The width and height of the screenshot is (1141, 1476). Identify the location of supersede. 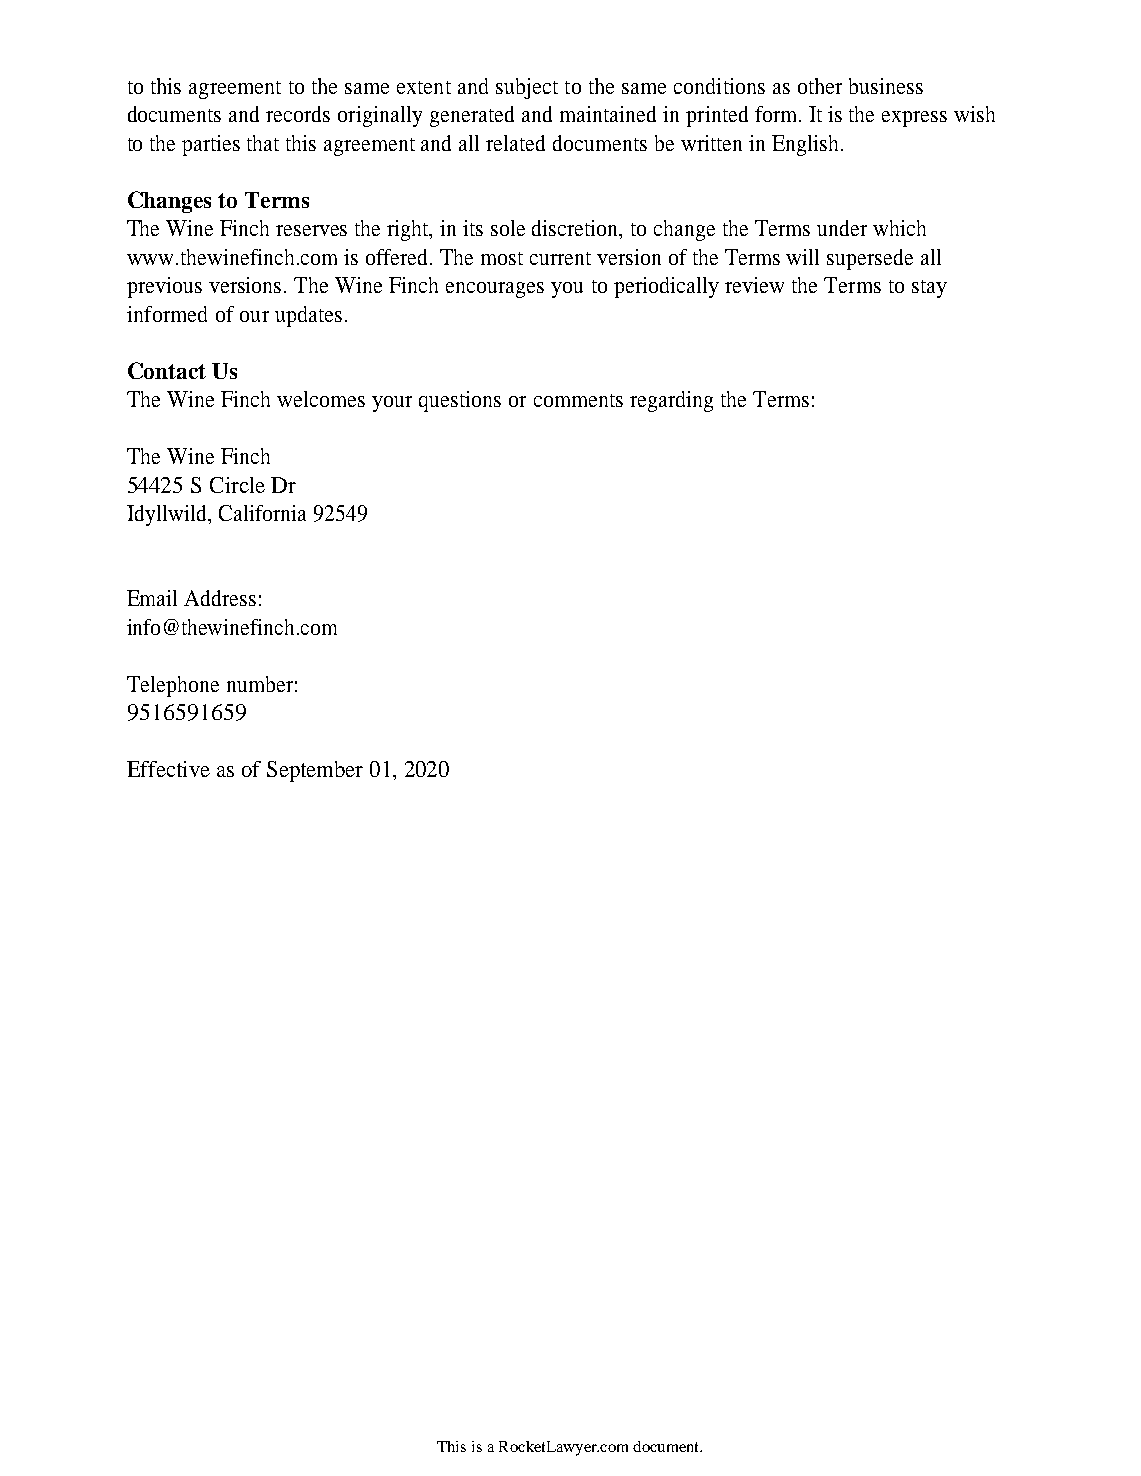
(870, 259).
